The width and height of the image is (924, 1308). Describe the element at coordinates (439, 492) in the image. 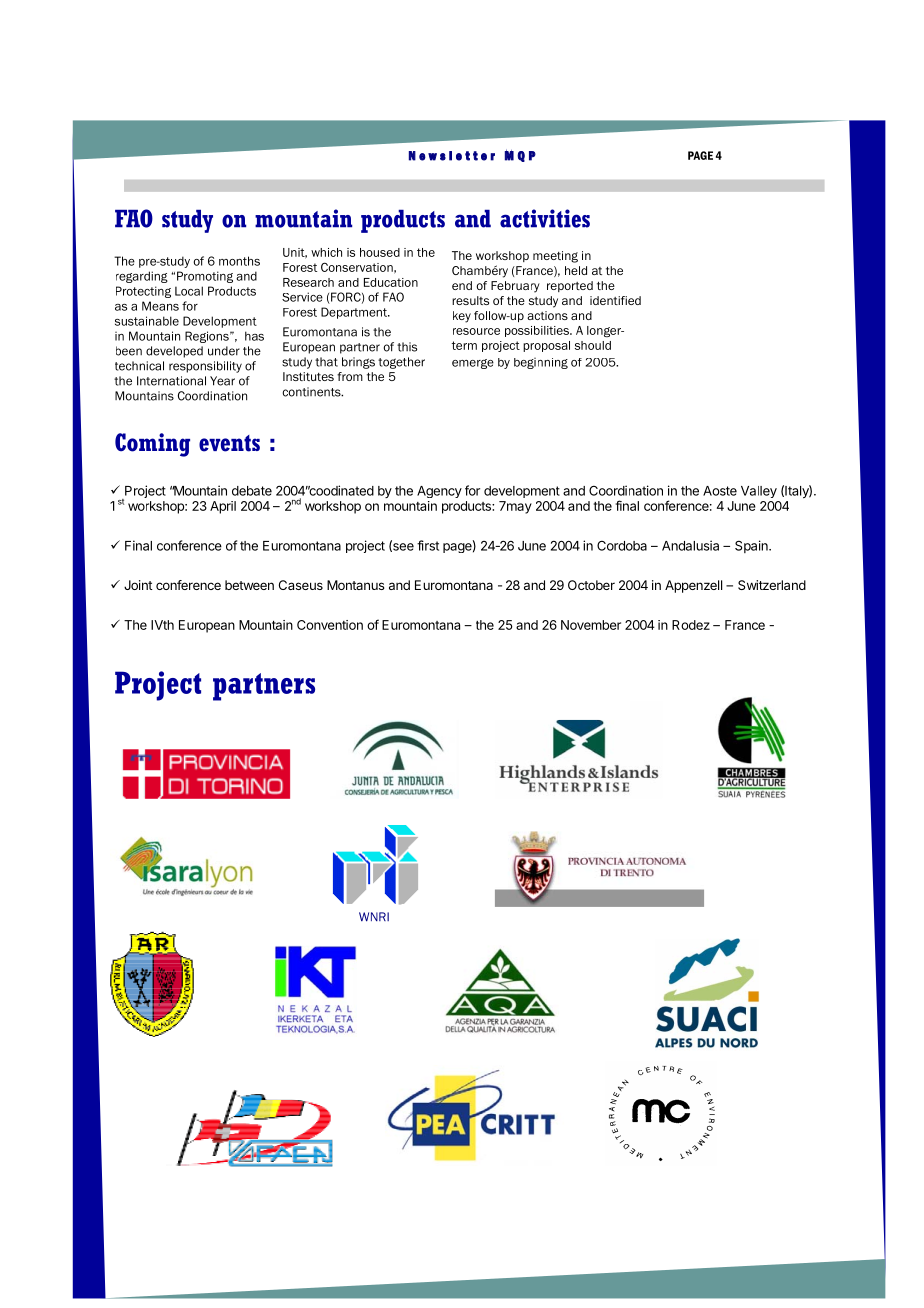

I see `Agency` at that location.
